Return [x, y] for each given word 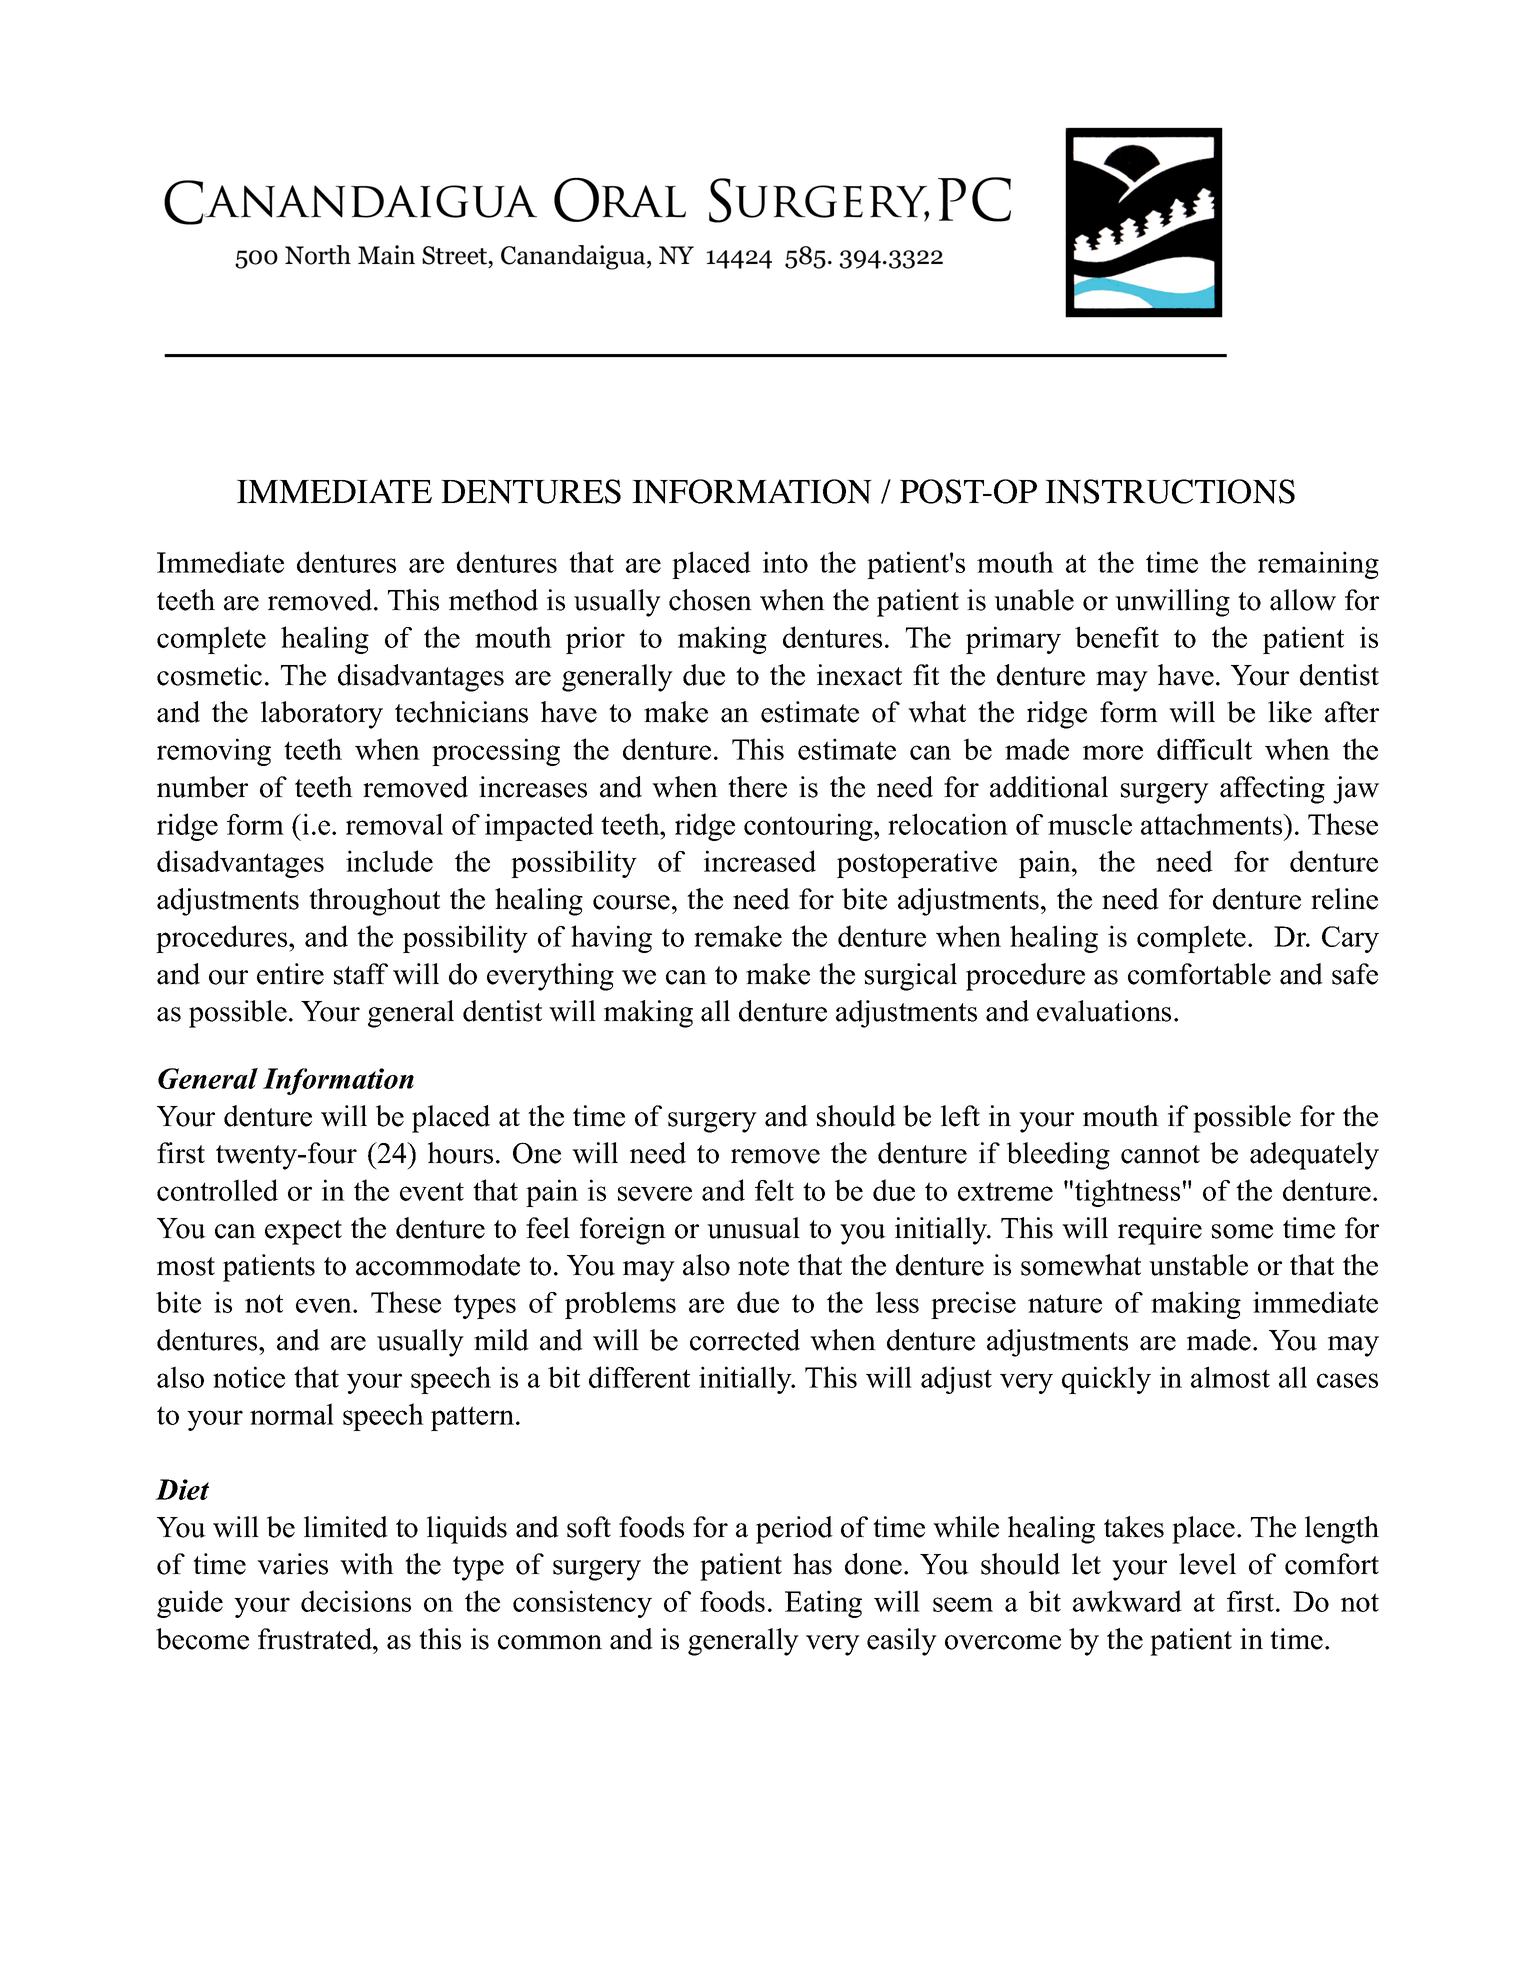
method [493, 600]
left [960, 1116]
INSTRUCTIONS [1170, 491]
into [785, 562]
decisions [356, 1601]
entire [290, 974]
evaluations [1104, 1011]
